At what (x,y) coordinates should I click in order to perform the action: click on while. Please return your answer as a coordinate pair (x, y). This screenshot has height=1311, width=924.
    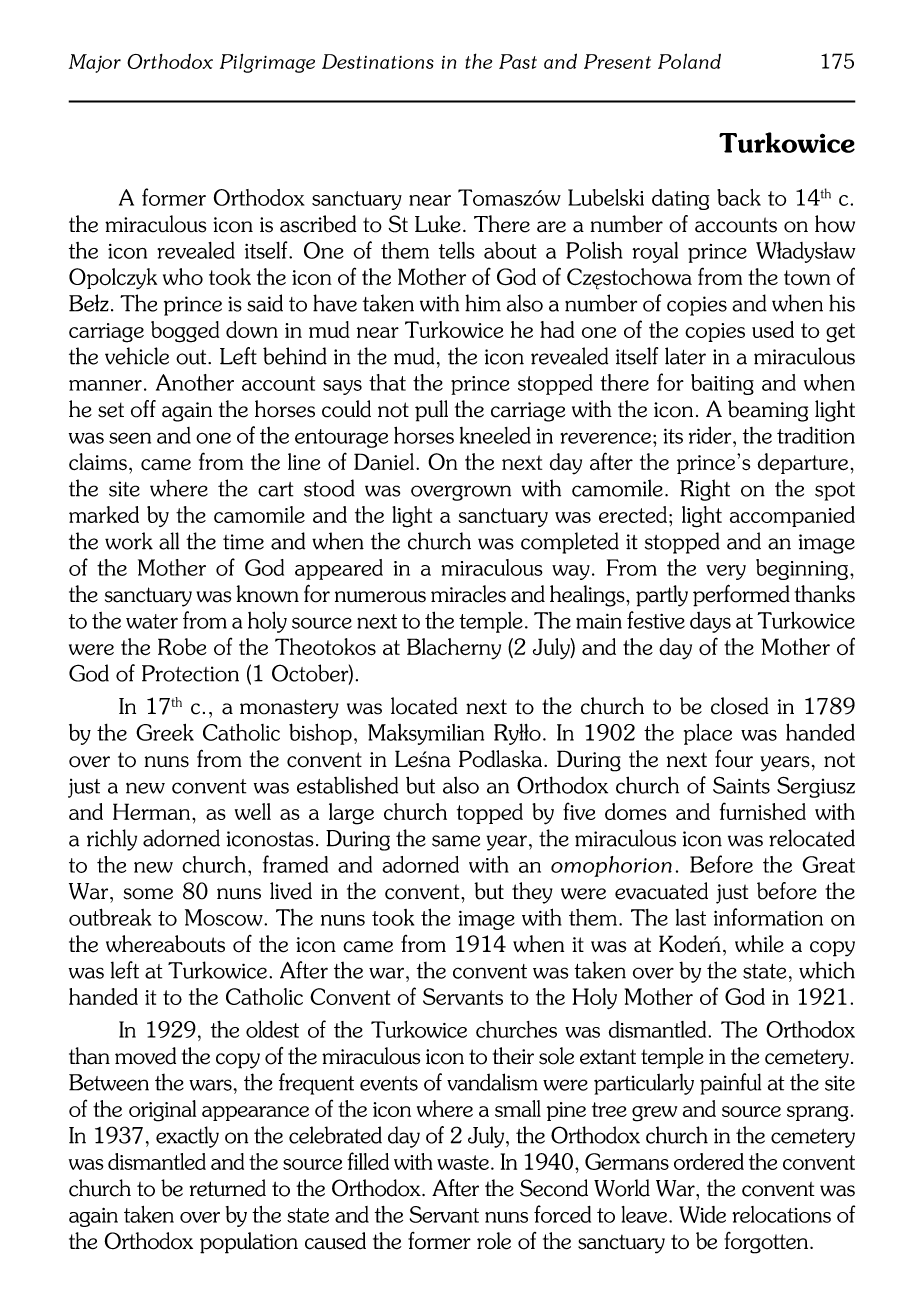
    Looking at the image, I should click on (759, 944).
